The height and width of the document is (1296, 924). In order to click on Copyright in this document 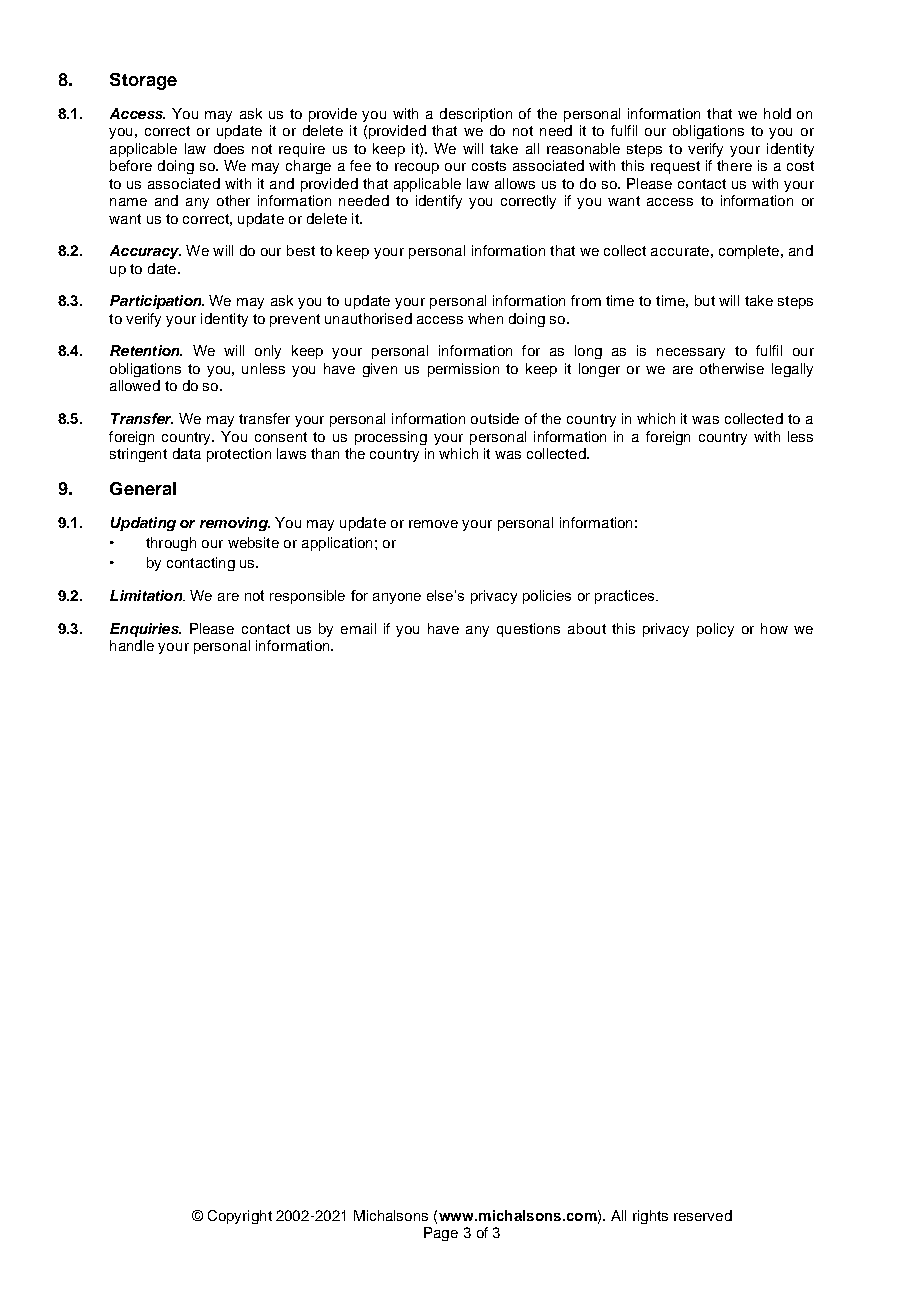, I will do `click(240, 1217)`.
